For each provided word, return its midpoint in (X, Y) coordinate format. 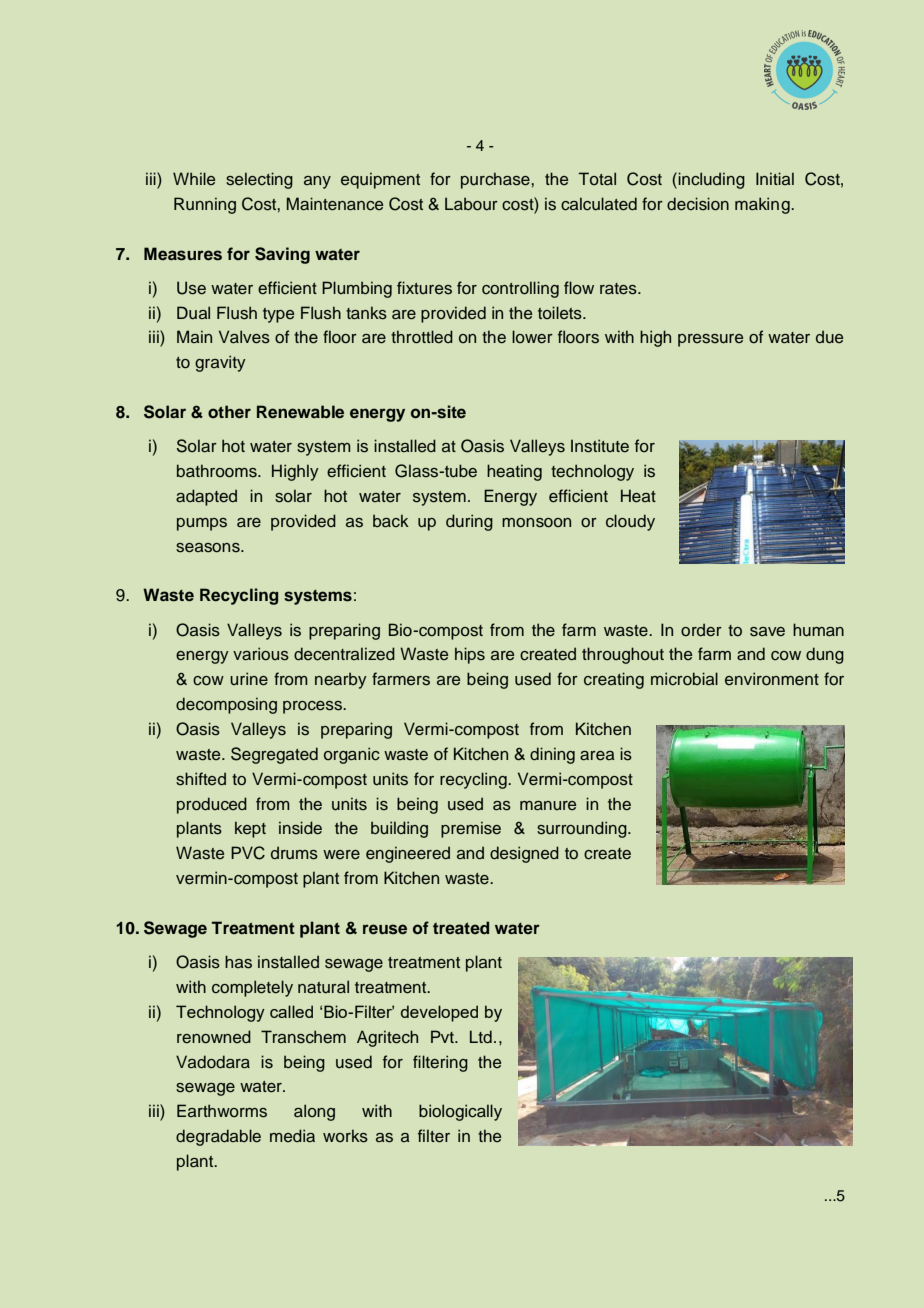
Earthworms (222, 1111)
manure (548, 805)
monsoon (536, 523)
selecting (259, 180)
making (763, 205)
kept (250, 829)
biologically (460, 1112)
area (597, 756)
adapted (206, 497)
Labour (471, 204)
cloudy (630, 522)
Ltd (481, 1037)
